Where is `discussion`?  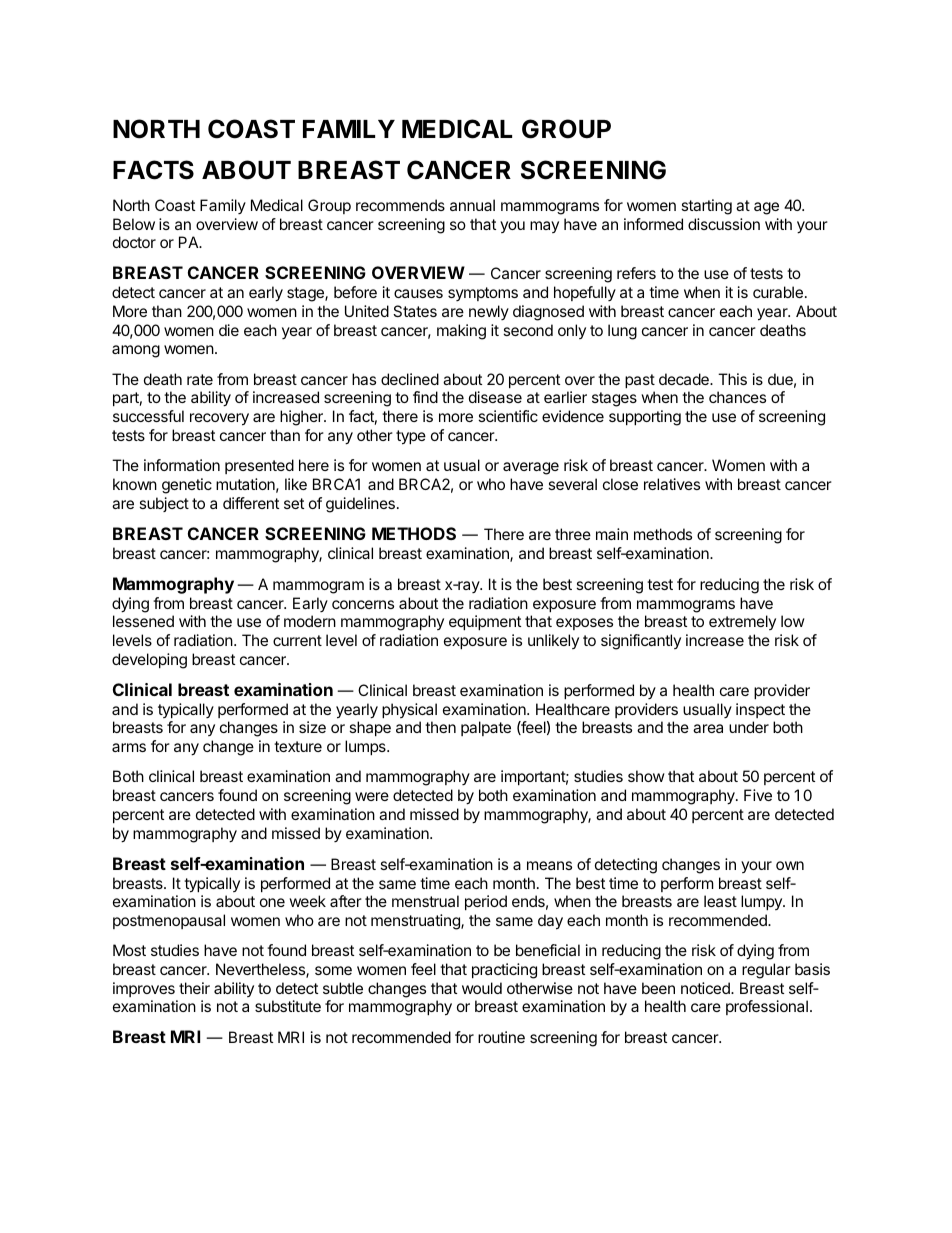
discussion is located at coordinates (724, 224).
